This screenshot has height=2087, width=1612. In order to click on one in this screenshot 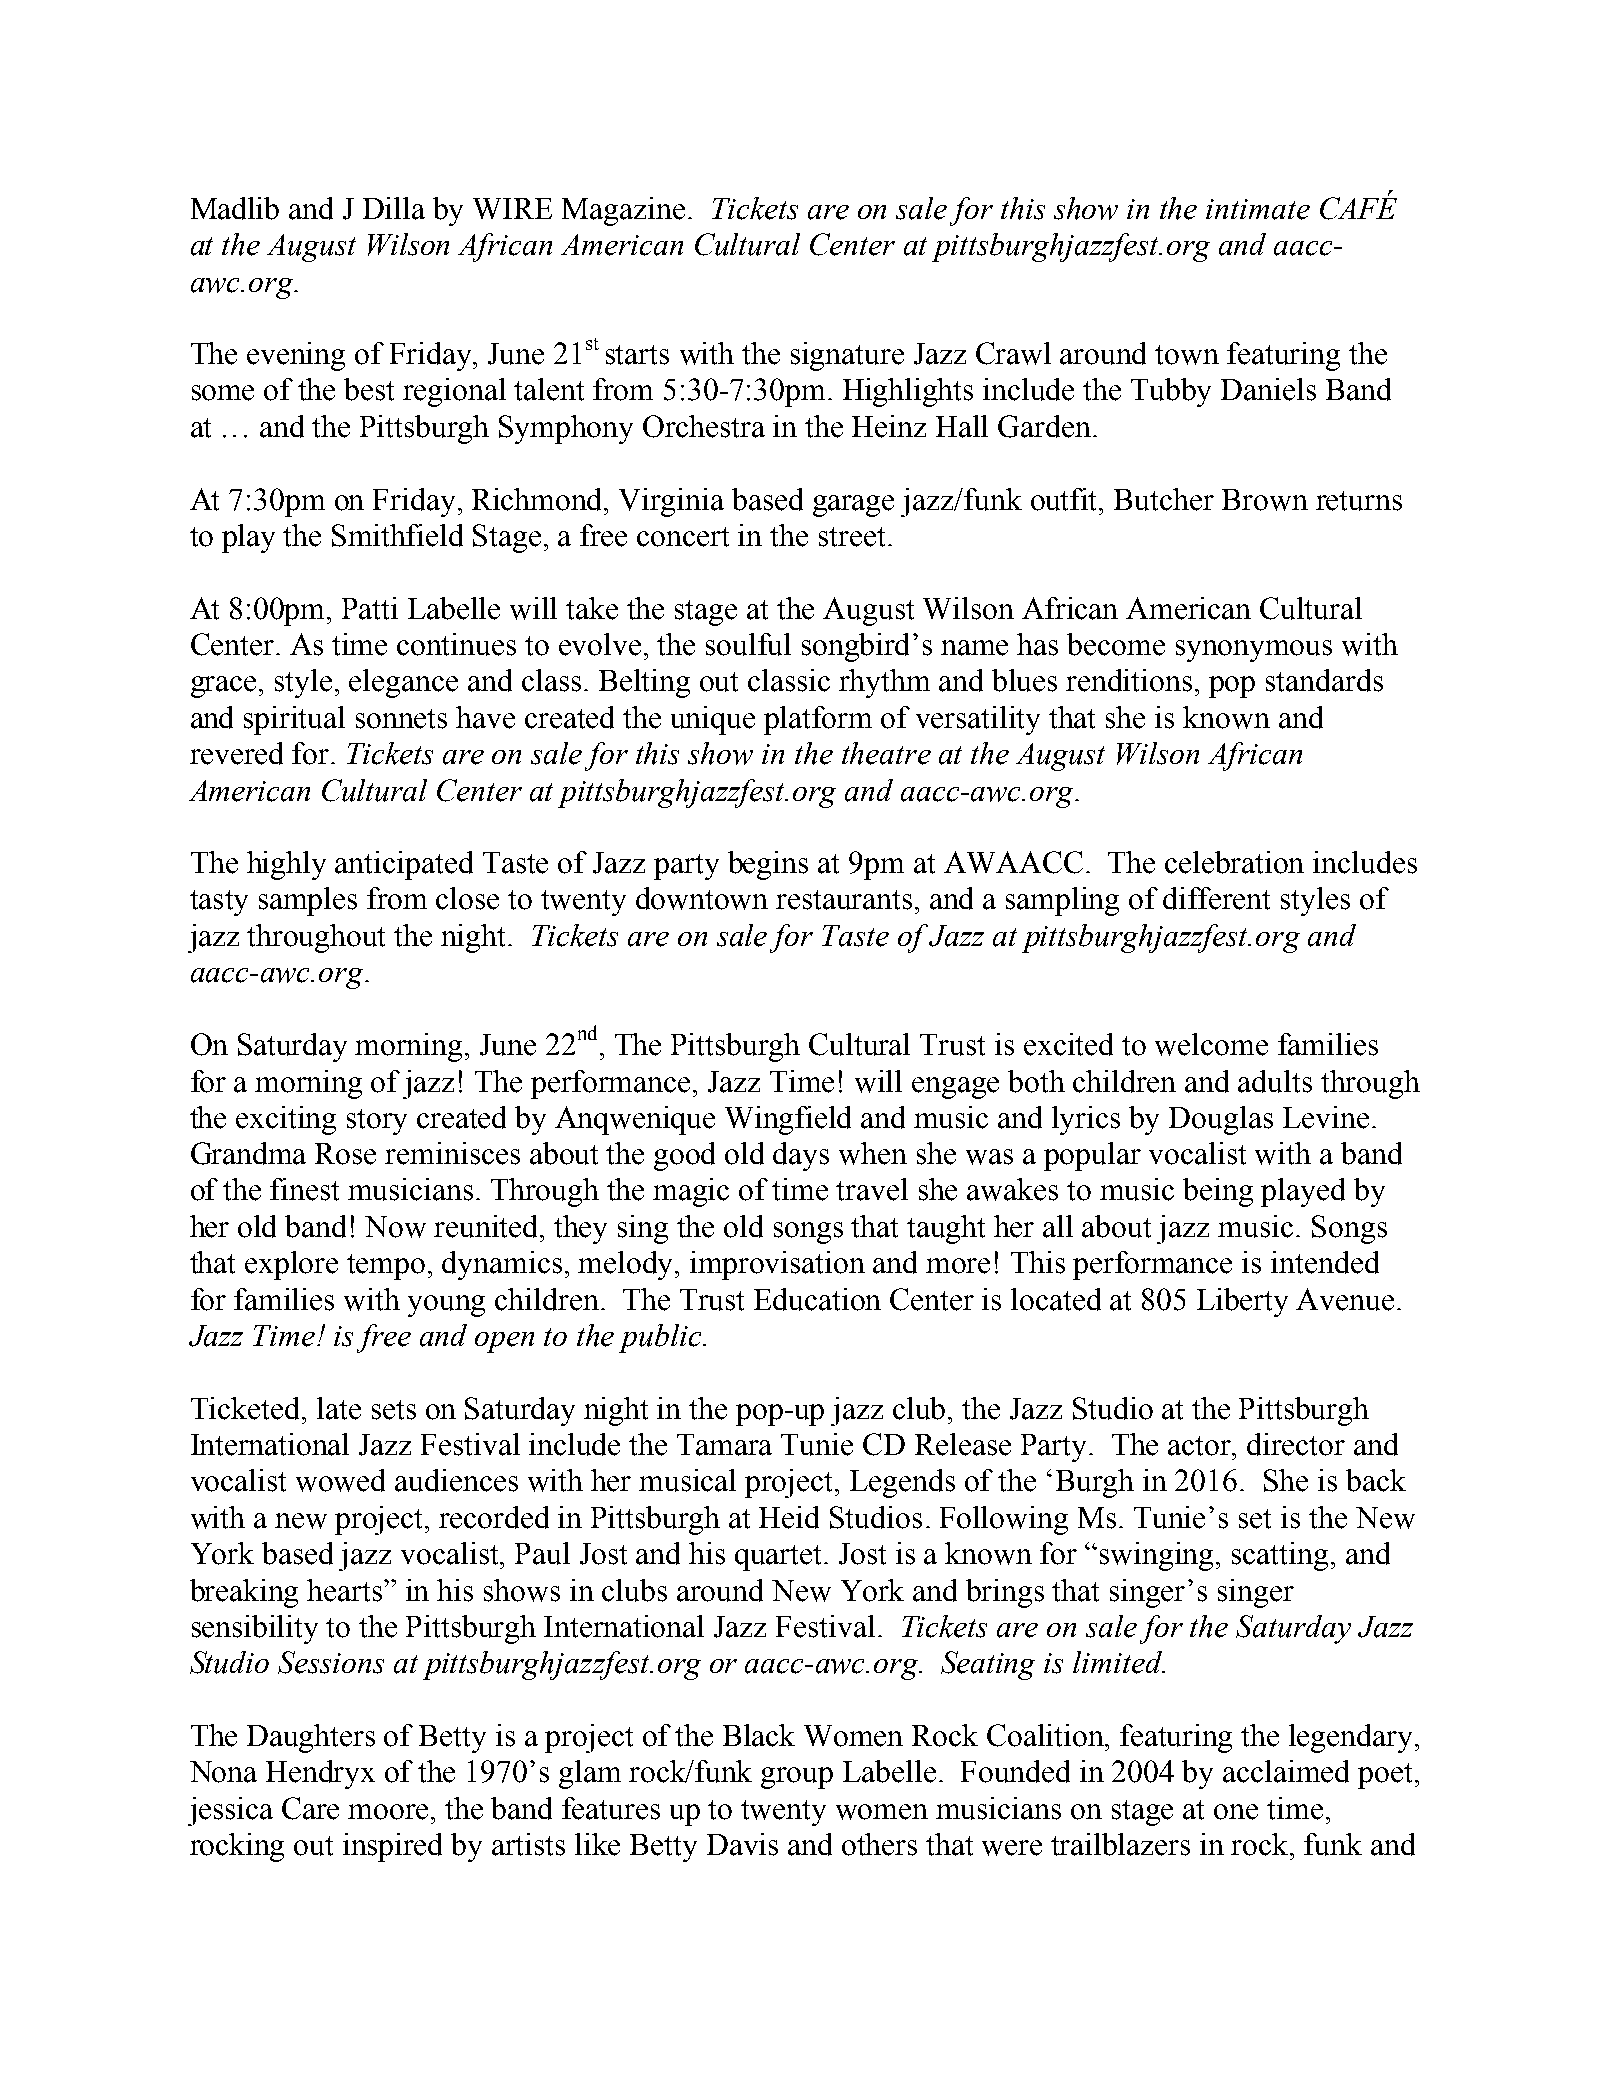, I will do `click(1236, 1812)`.
